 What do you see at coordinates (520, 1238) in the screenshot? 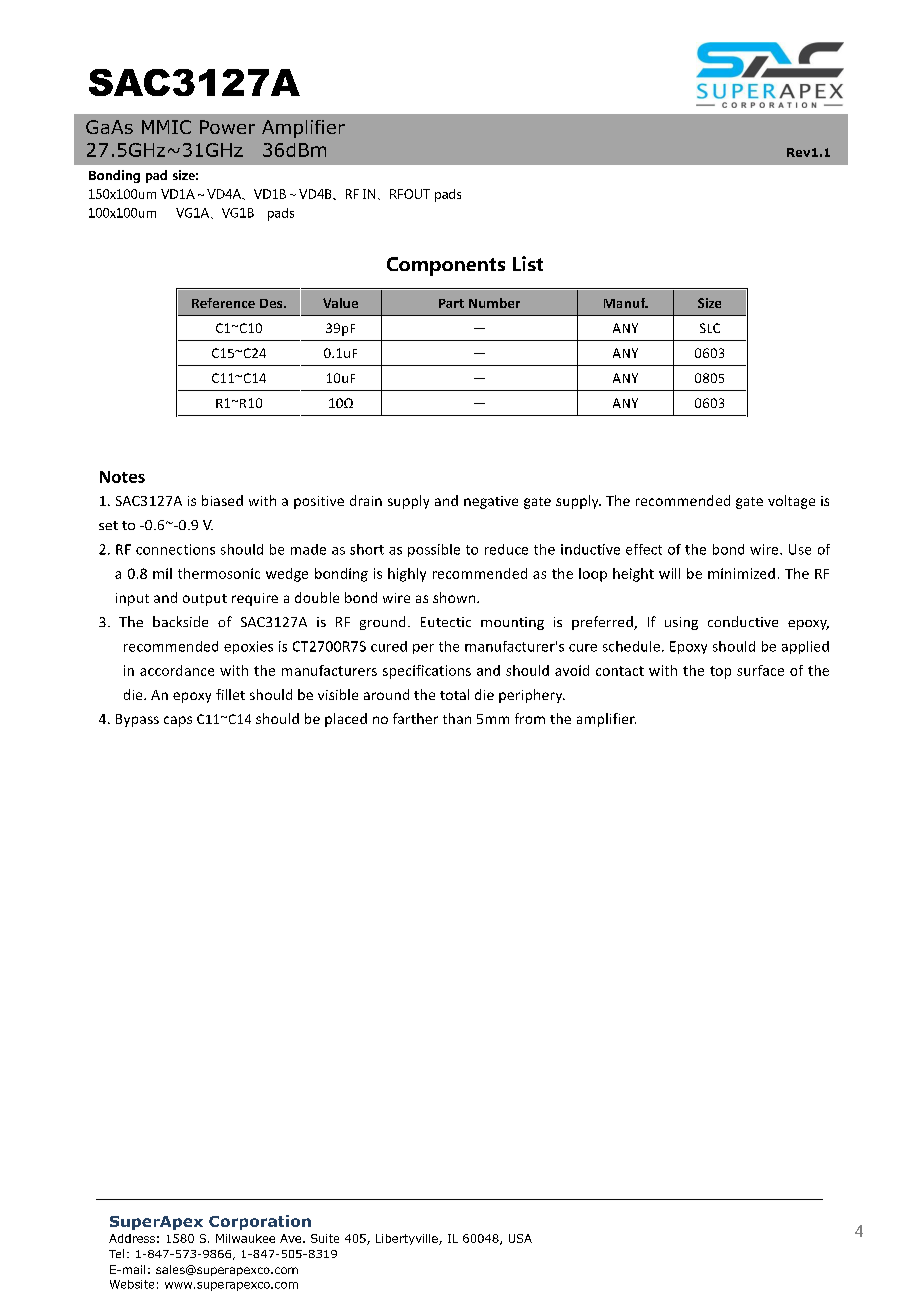
I see `USA` at bounding box center [520, 1238].
